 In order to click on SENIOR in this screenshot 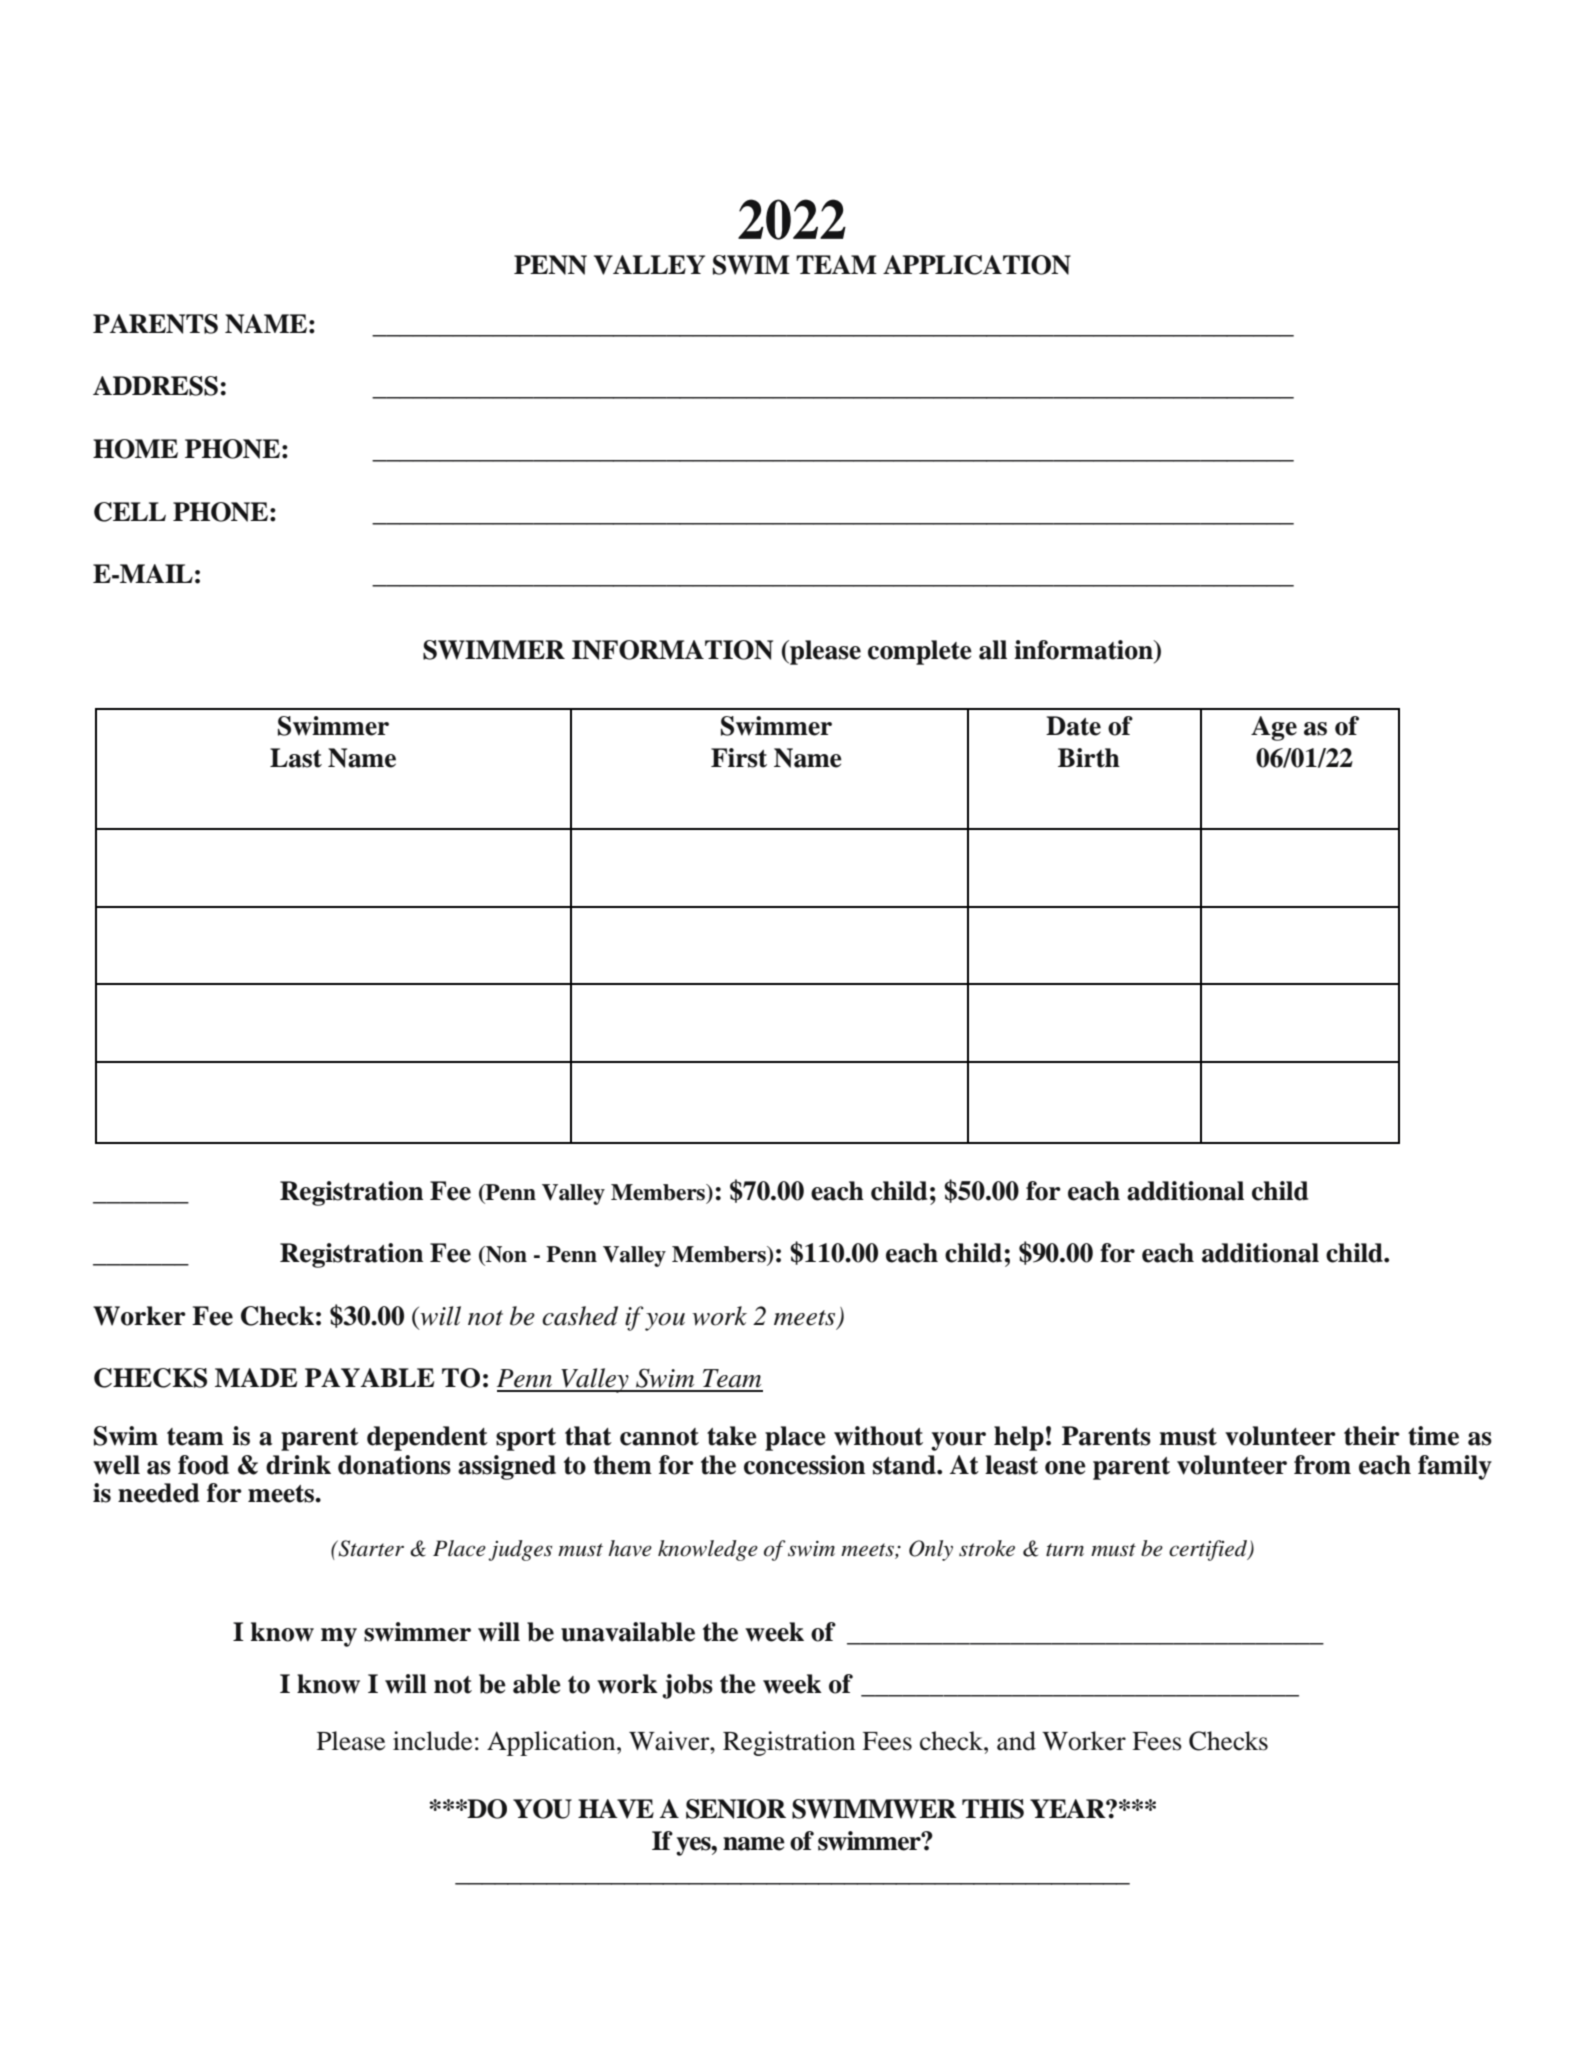, I will do `click(736, 1809)`.
